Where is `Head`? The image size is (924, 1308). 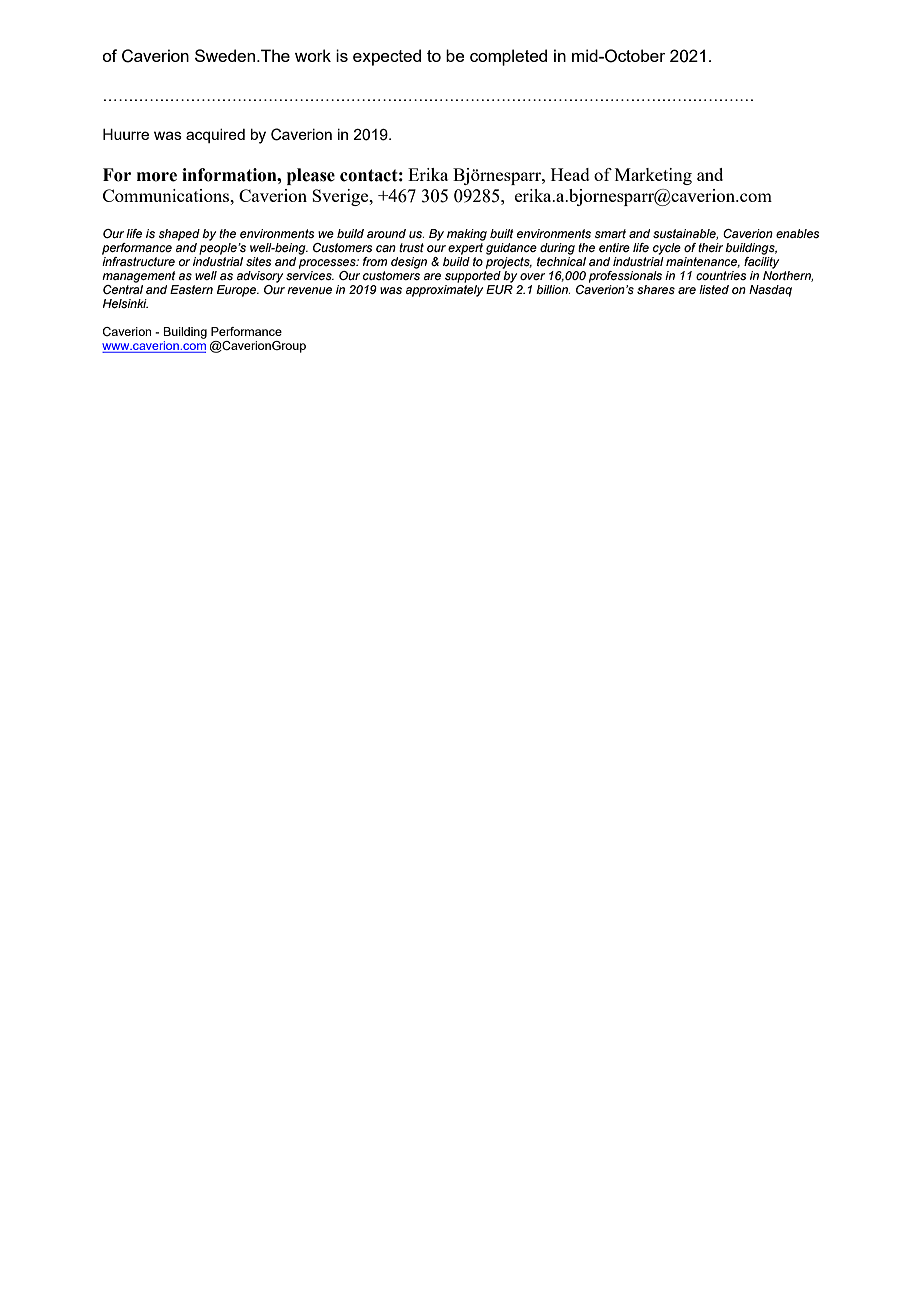
Head is located at coordinates (570, 174).
